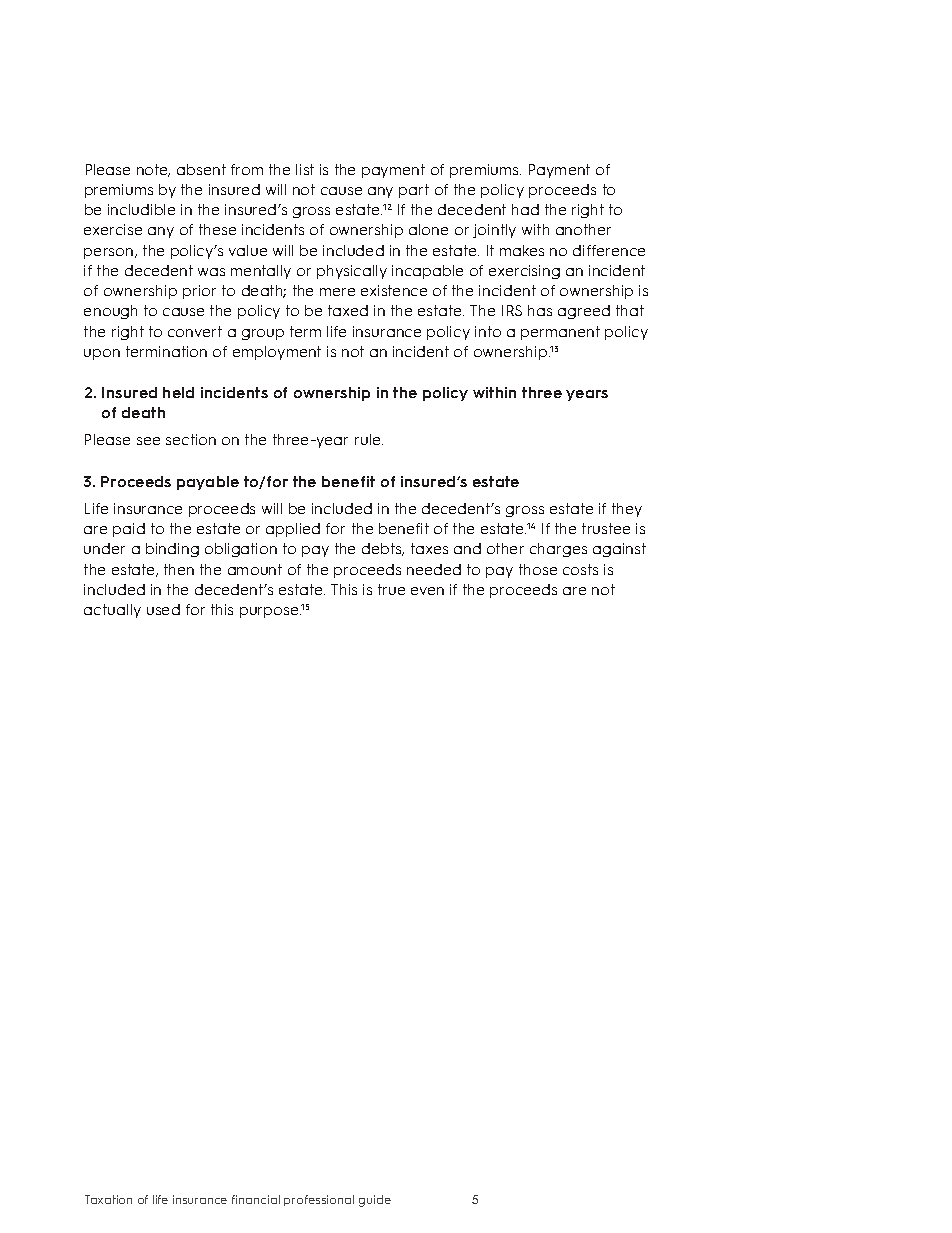 Image resolution: width=952 pixels, height=1233 pixels. Describe the element at coordinates (148, 441) in the screenshot. I see `see` at that location.
